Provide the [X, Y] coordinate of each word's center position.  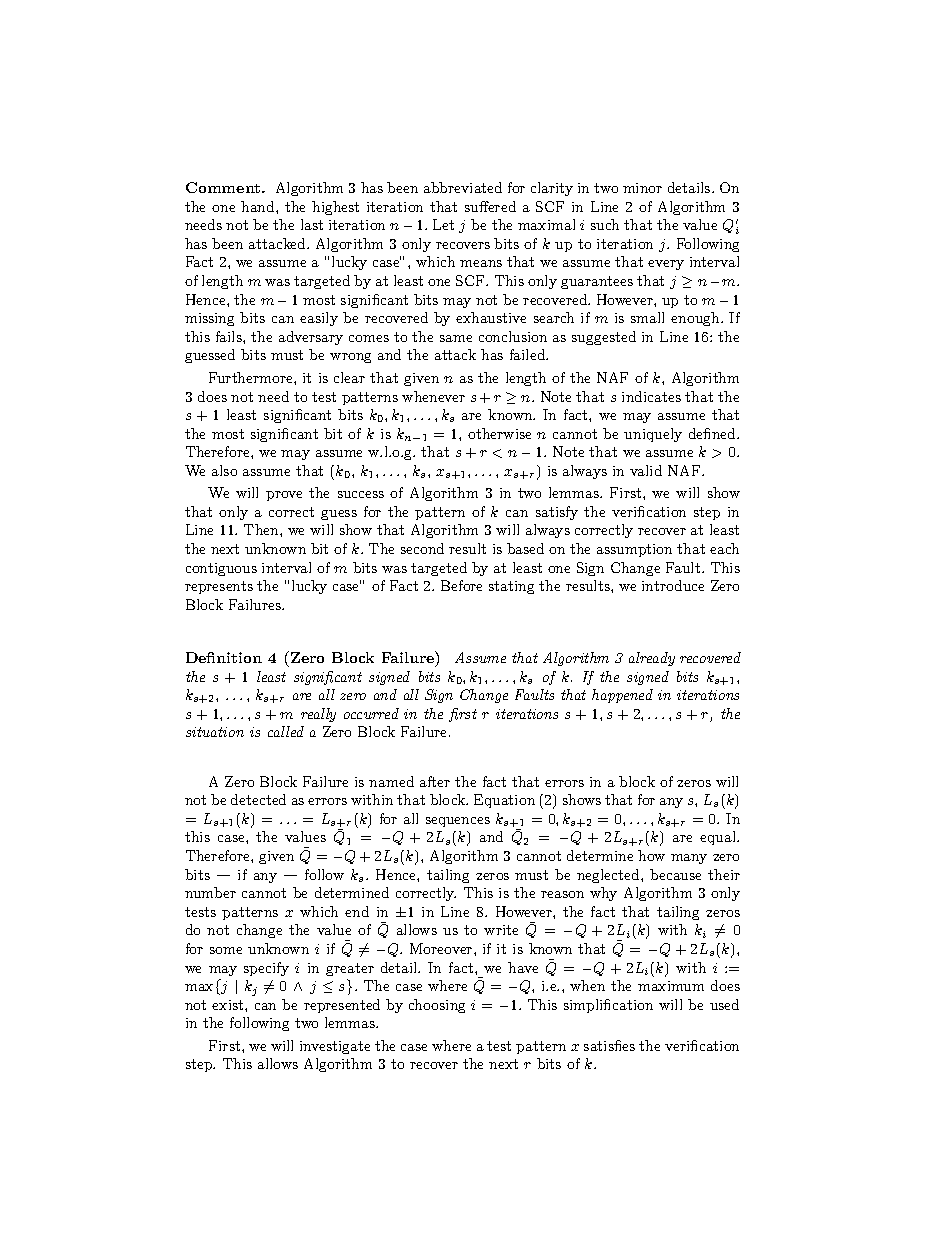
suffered [490, 206]
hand [259, 206]
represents [219, 587]
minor [642, 188]
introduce [673, 585]
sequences [458, 822]
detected [258, 799]
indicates [651, 396]
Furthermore [252, 377]
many [689, 859]
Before [461, 585]
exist [229, 1005]
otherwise [499, 433]
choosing [437, 1006]
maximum [671, 986]
